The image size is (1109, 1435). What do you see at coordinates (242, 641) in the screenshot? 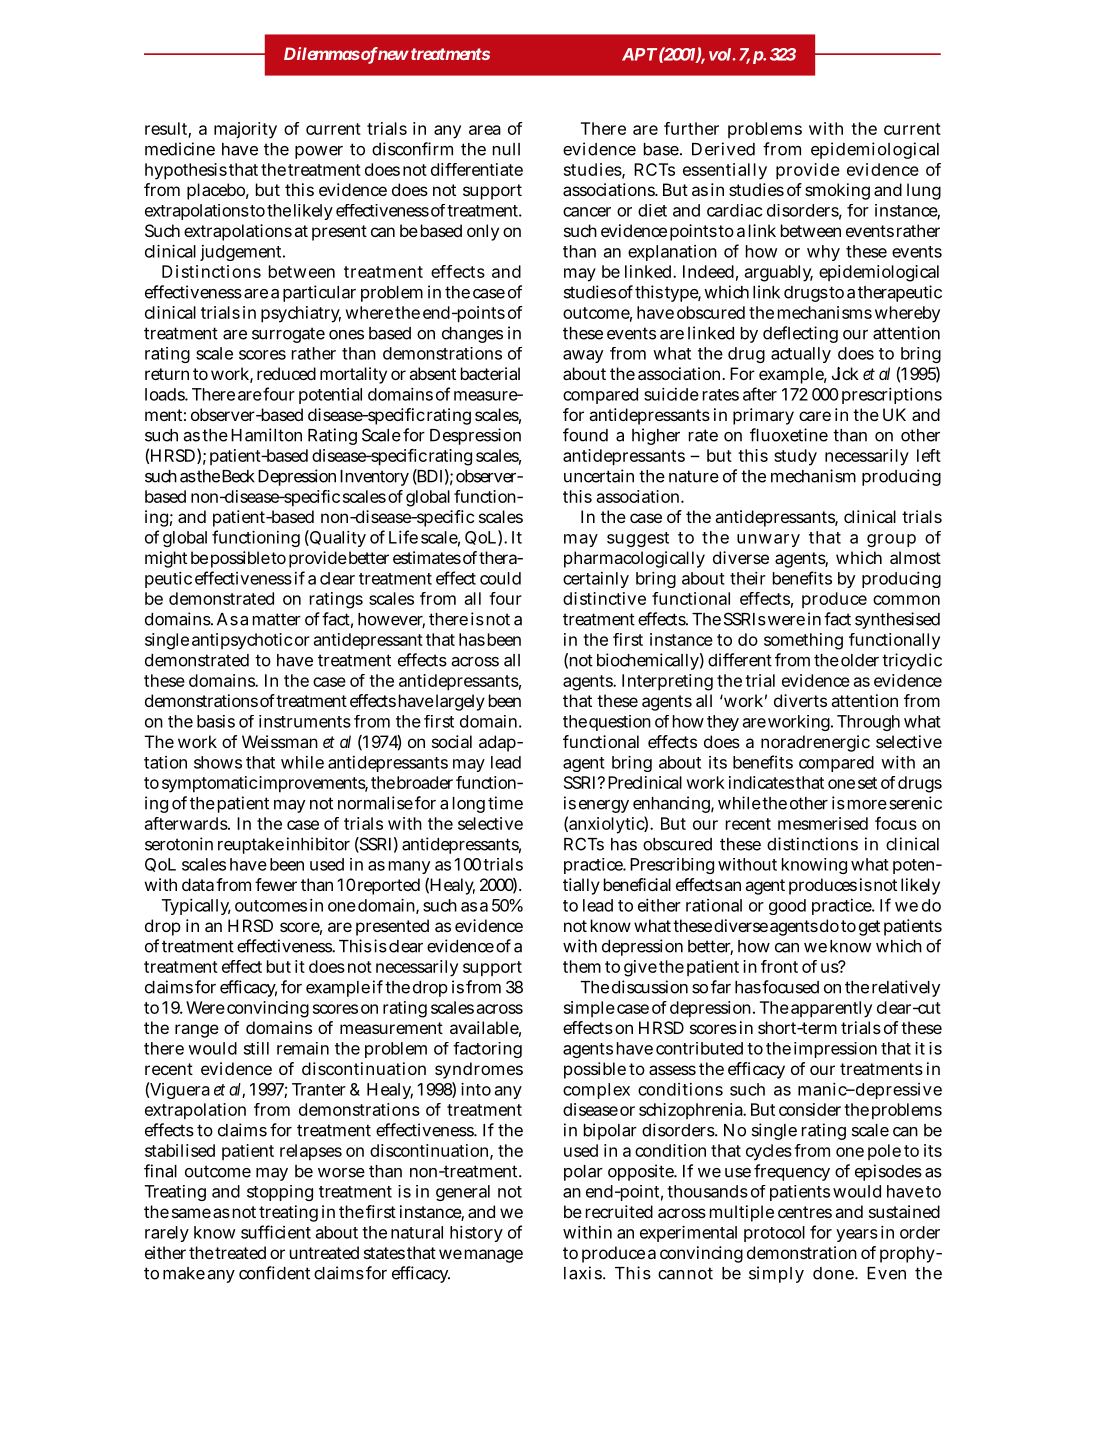
I see `antipsychotic` at bounding box center [242, 641].
